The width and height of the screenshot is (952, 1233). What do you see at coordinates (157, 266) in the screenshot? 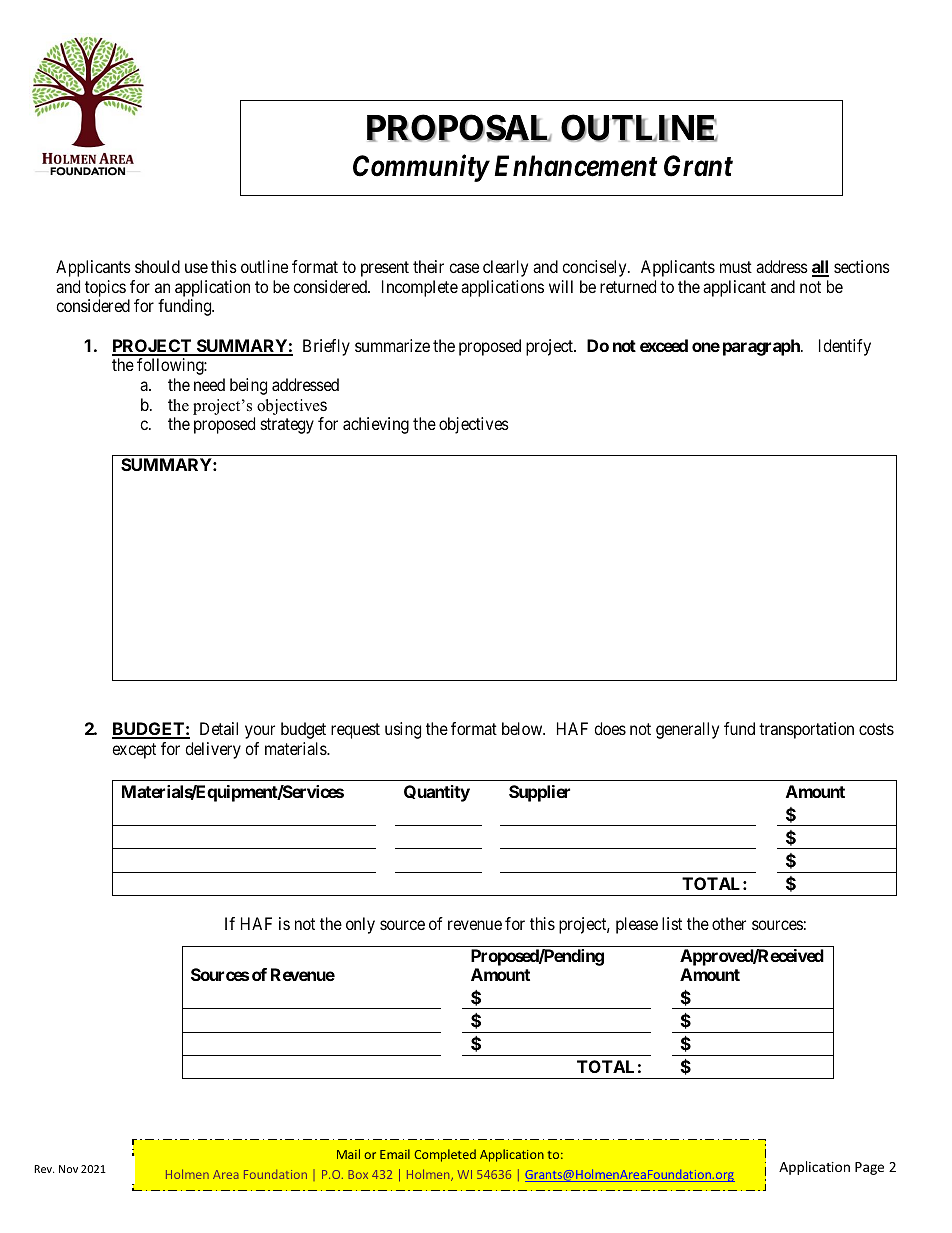
I see `should` at bounding box center [157, 266].
